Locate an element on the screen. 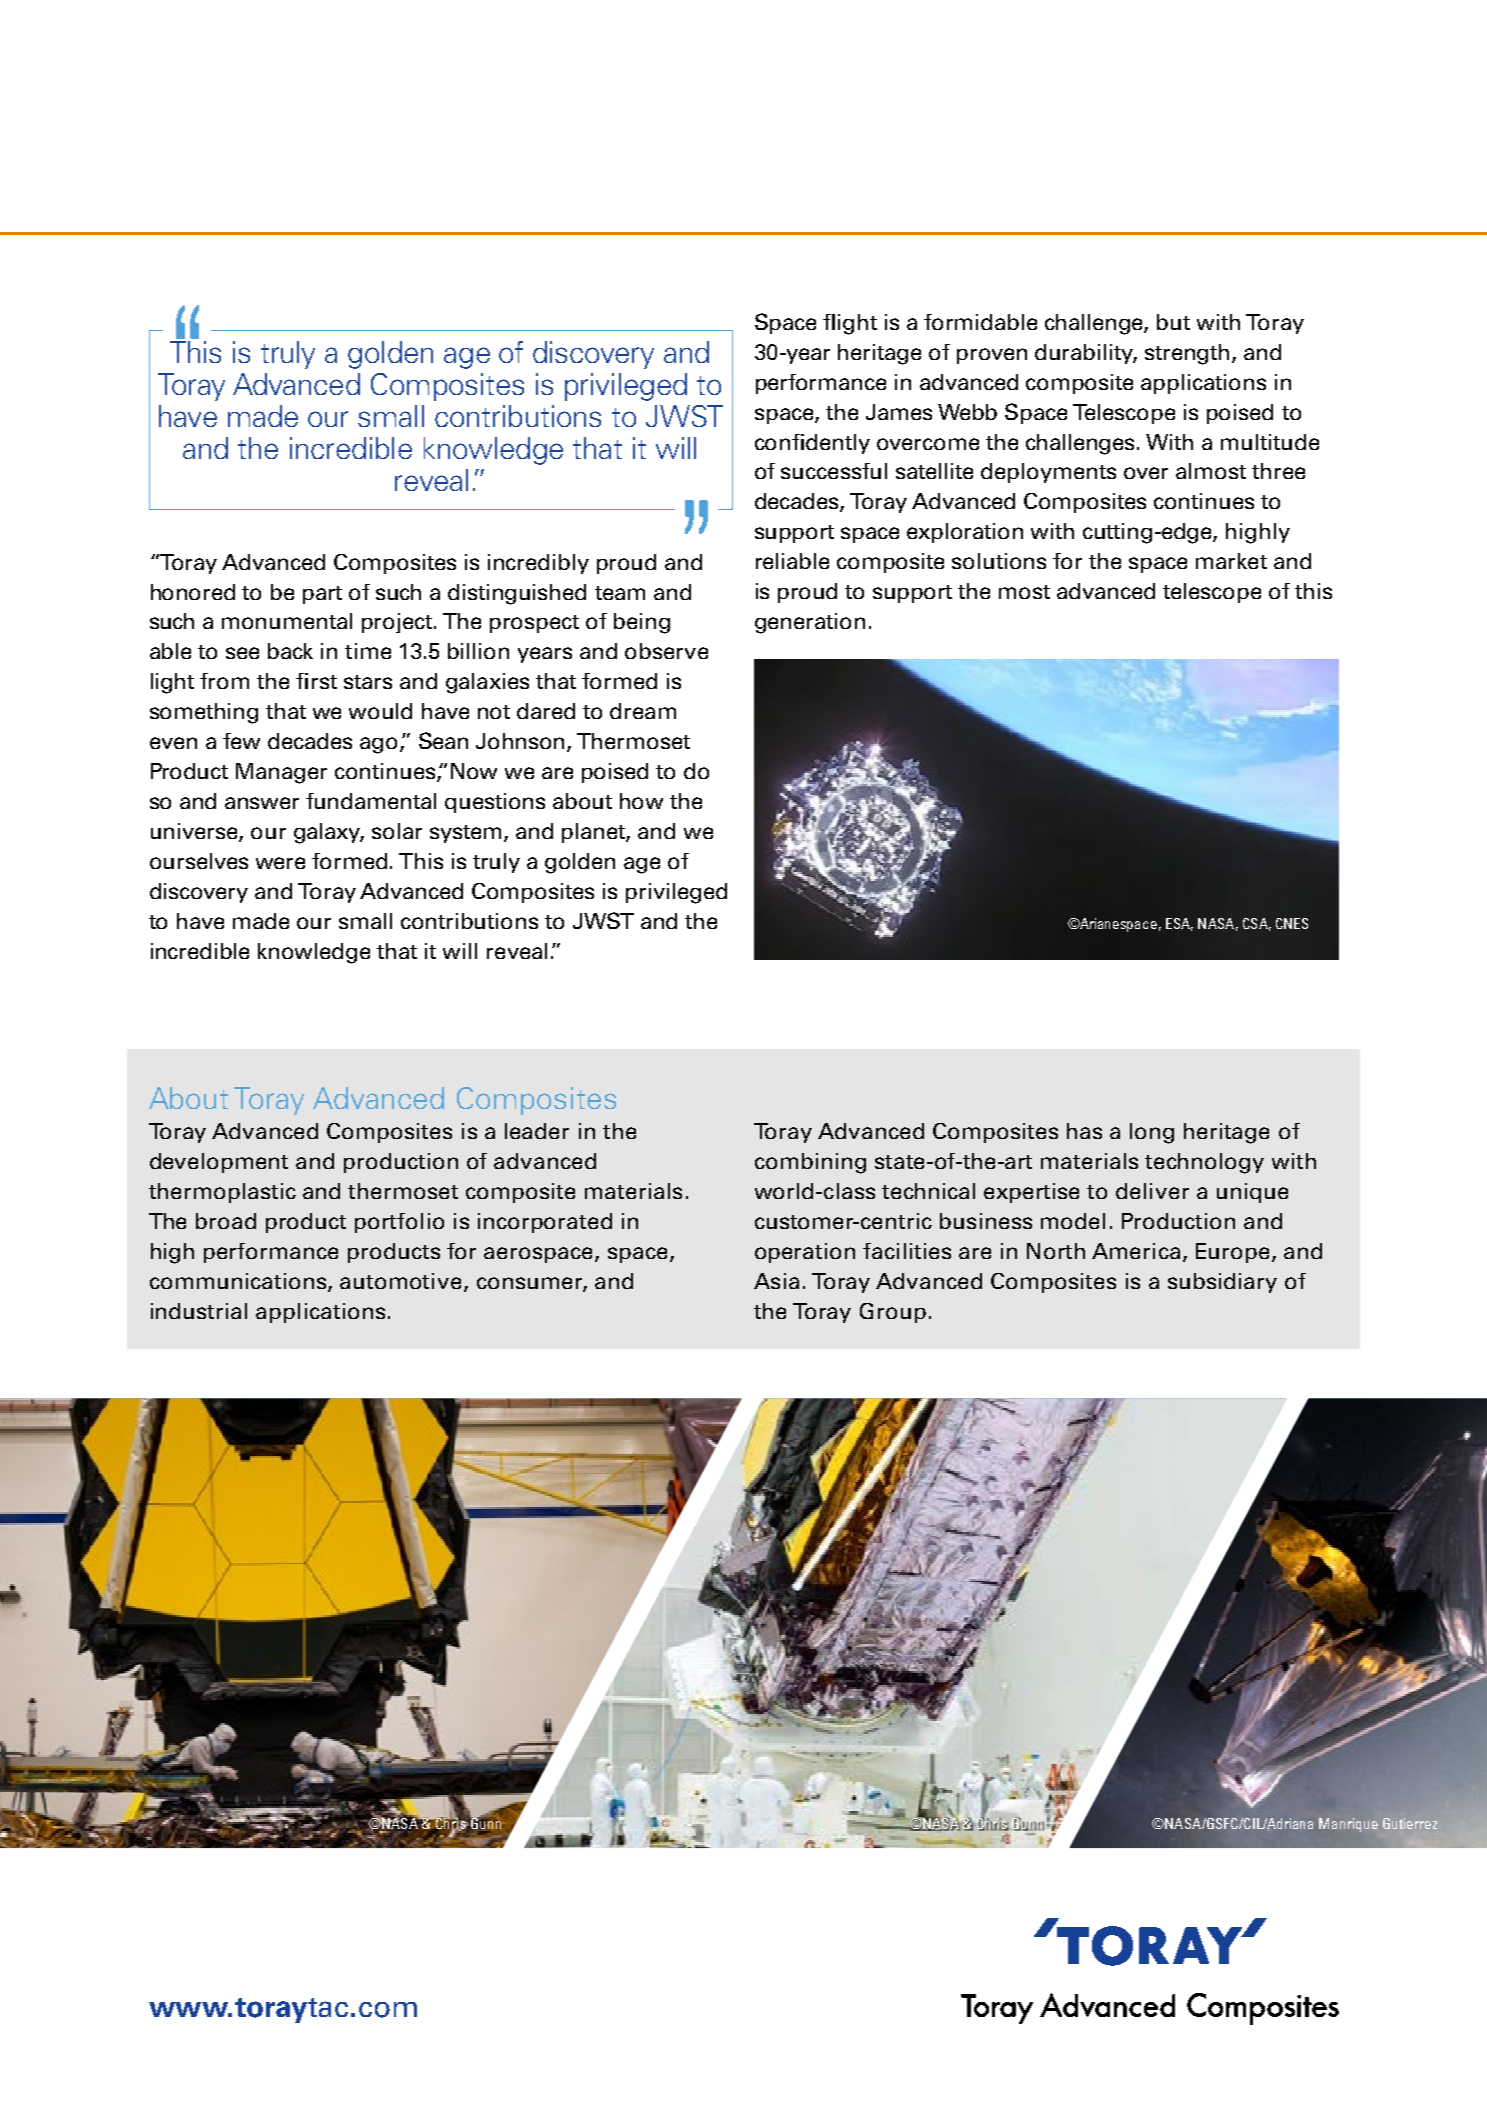 The image size is (1487, 2103). automotive is located at coordinates (400, 1281).
